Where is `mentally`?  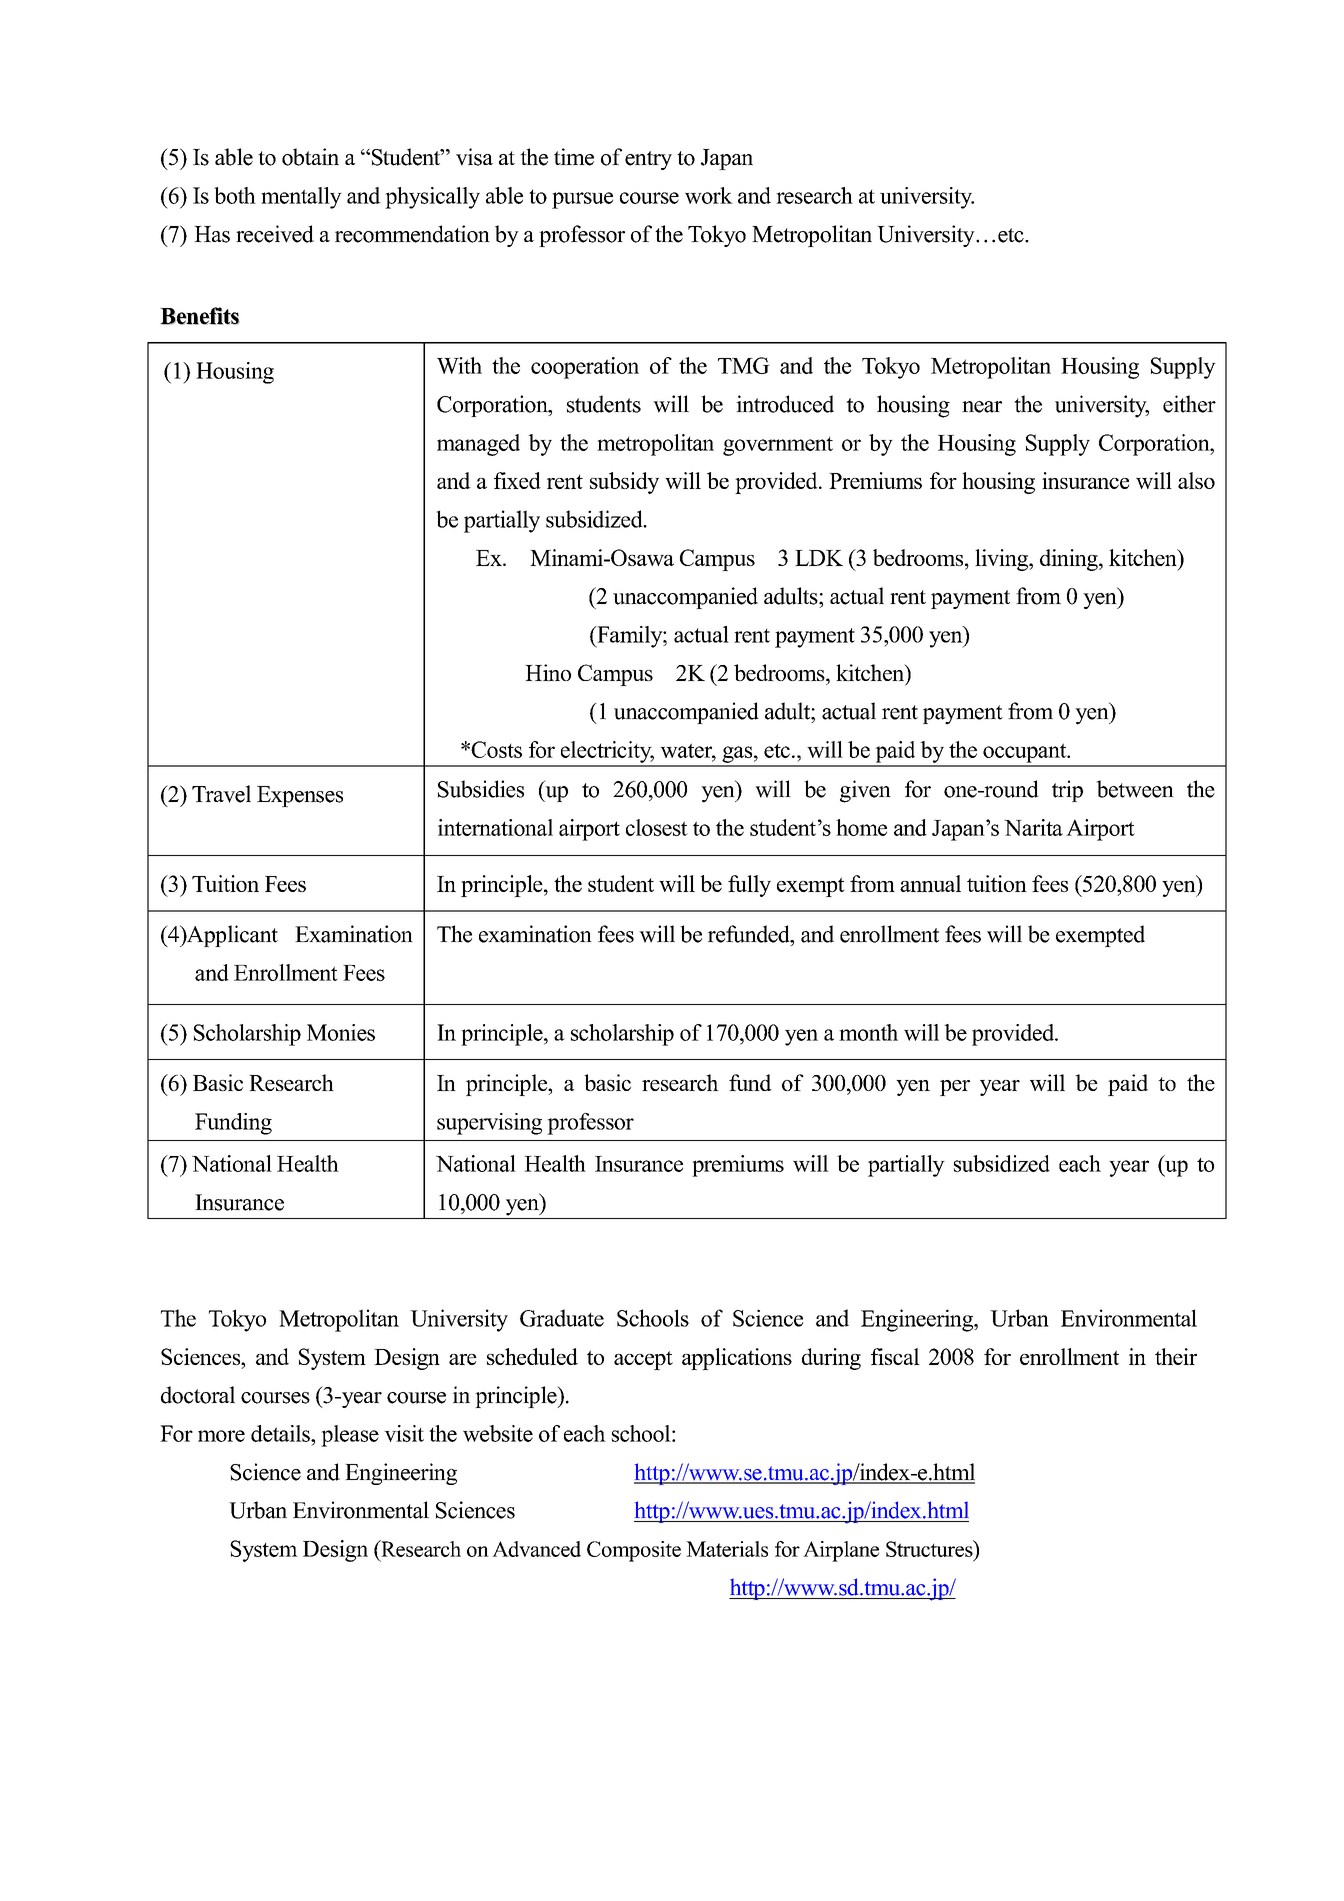
mentally is located at coordinates (301, 198).
